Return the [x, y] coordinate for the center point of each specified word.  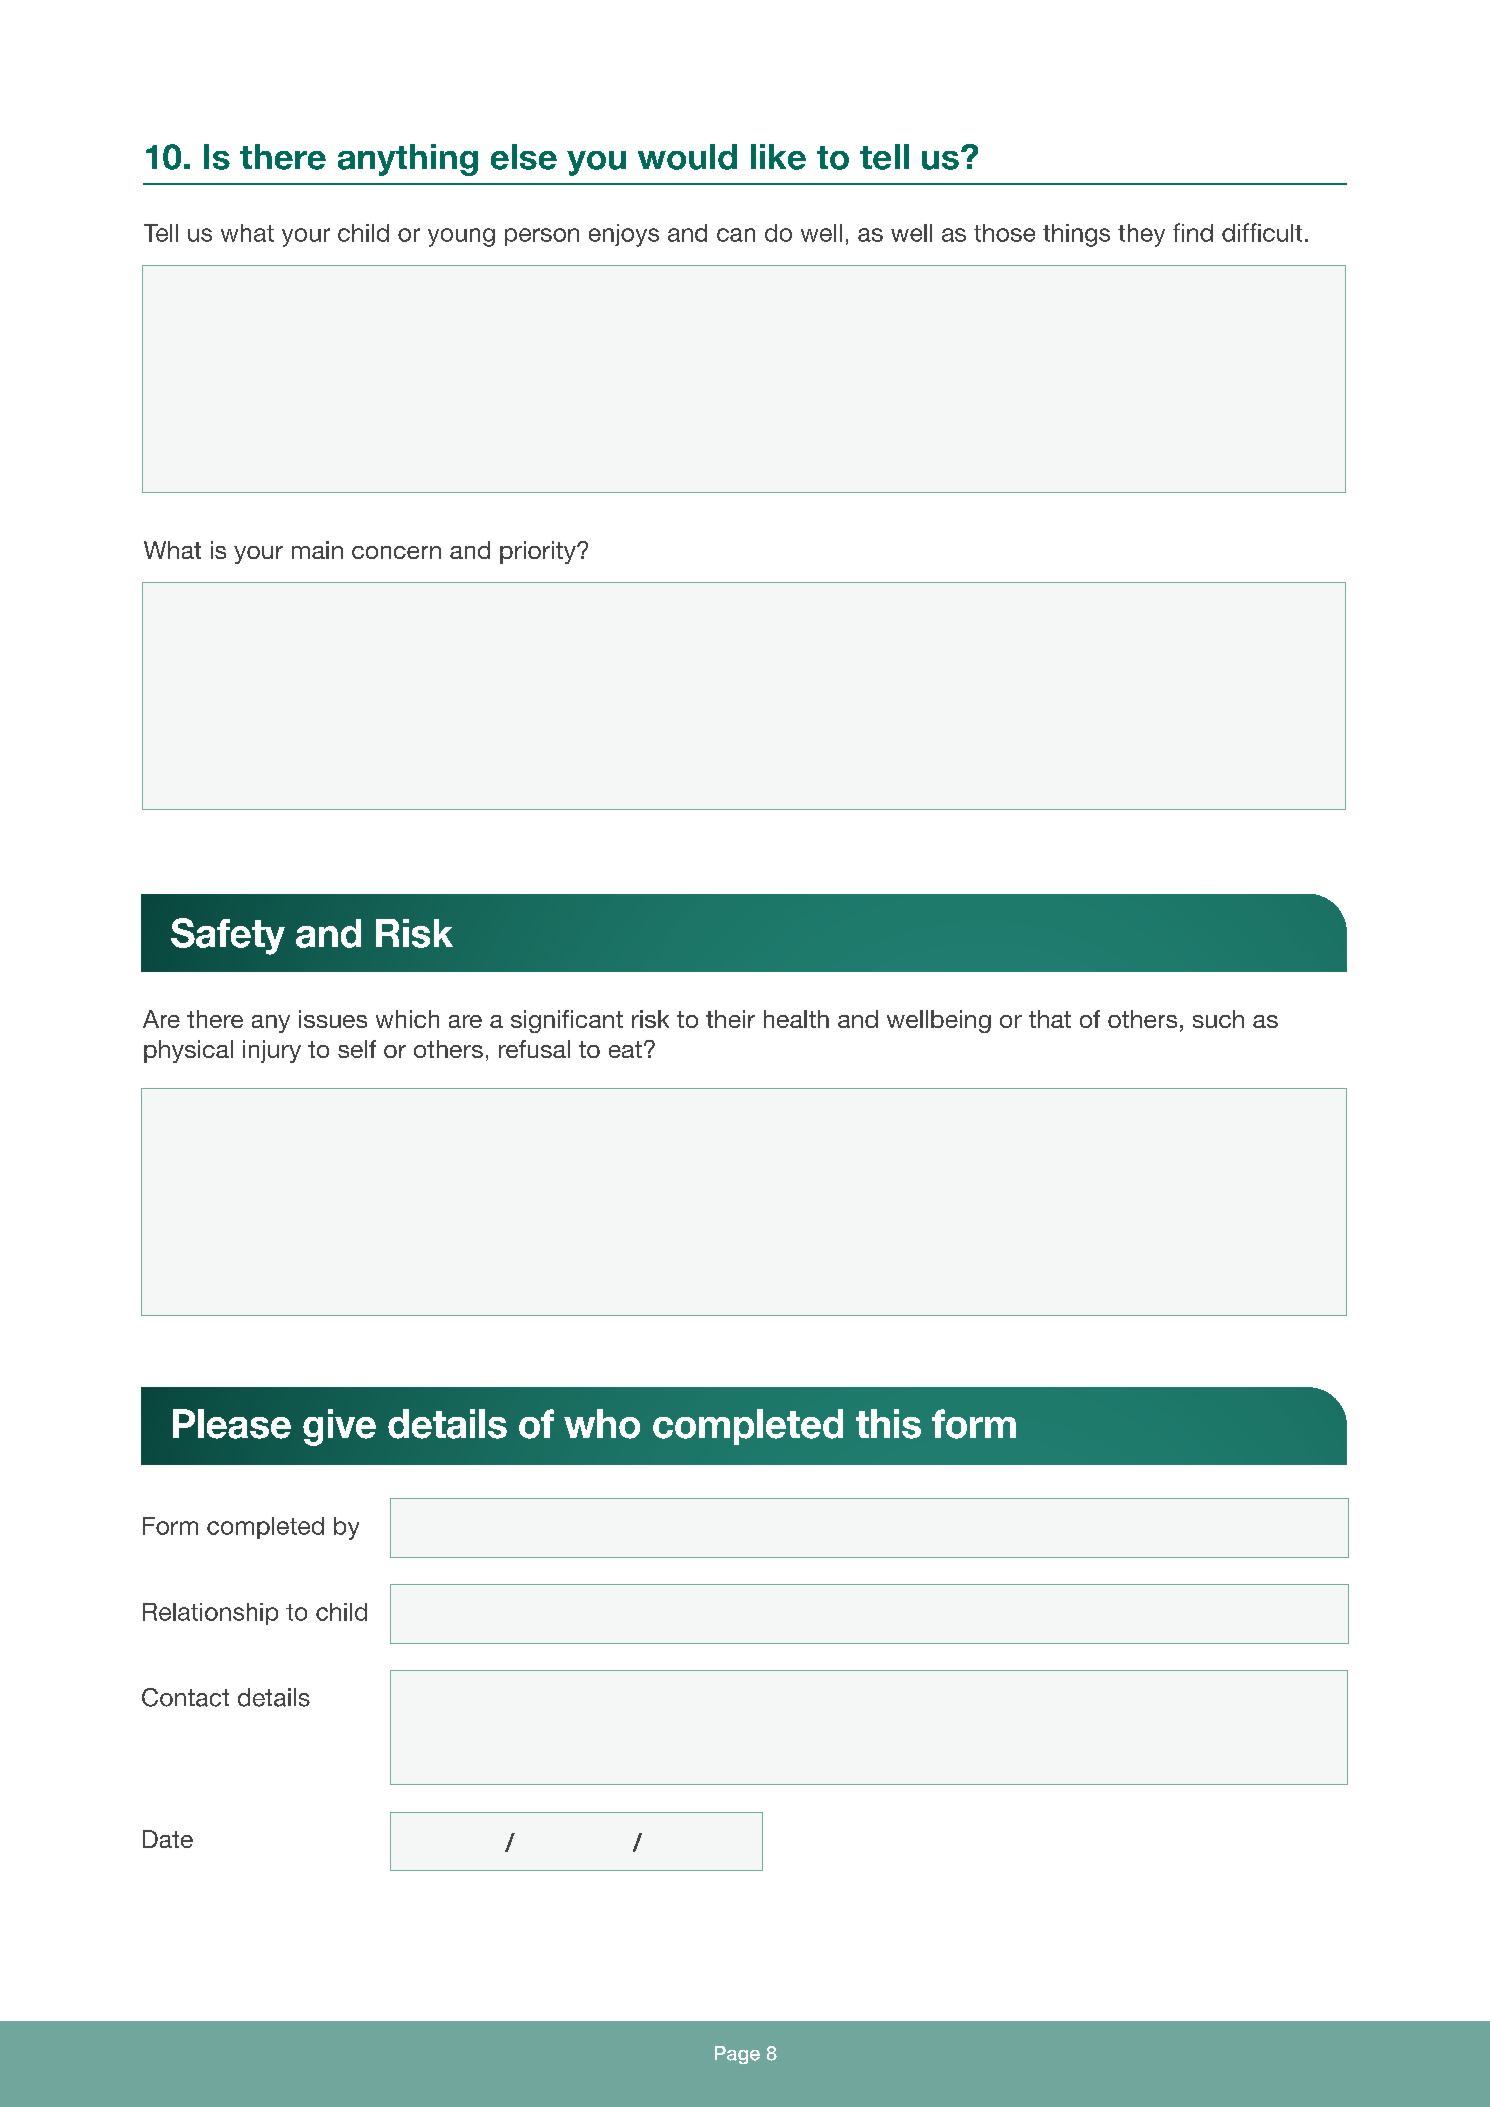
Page [737, 2055]
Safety [228, 936]
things [1076, 235]
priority [539, 552]
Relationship [210, 1614]
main [317, 550]
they [1141, 235]
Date [168, 1839]
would [687, 157]
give [339, 1427]
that [1050, 1019]
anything [408, 160]
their [730, 1019]
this [888, 1424]
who [602, 1424]
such [1218, 1019]
